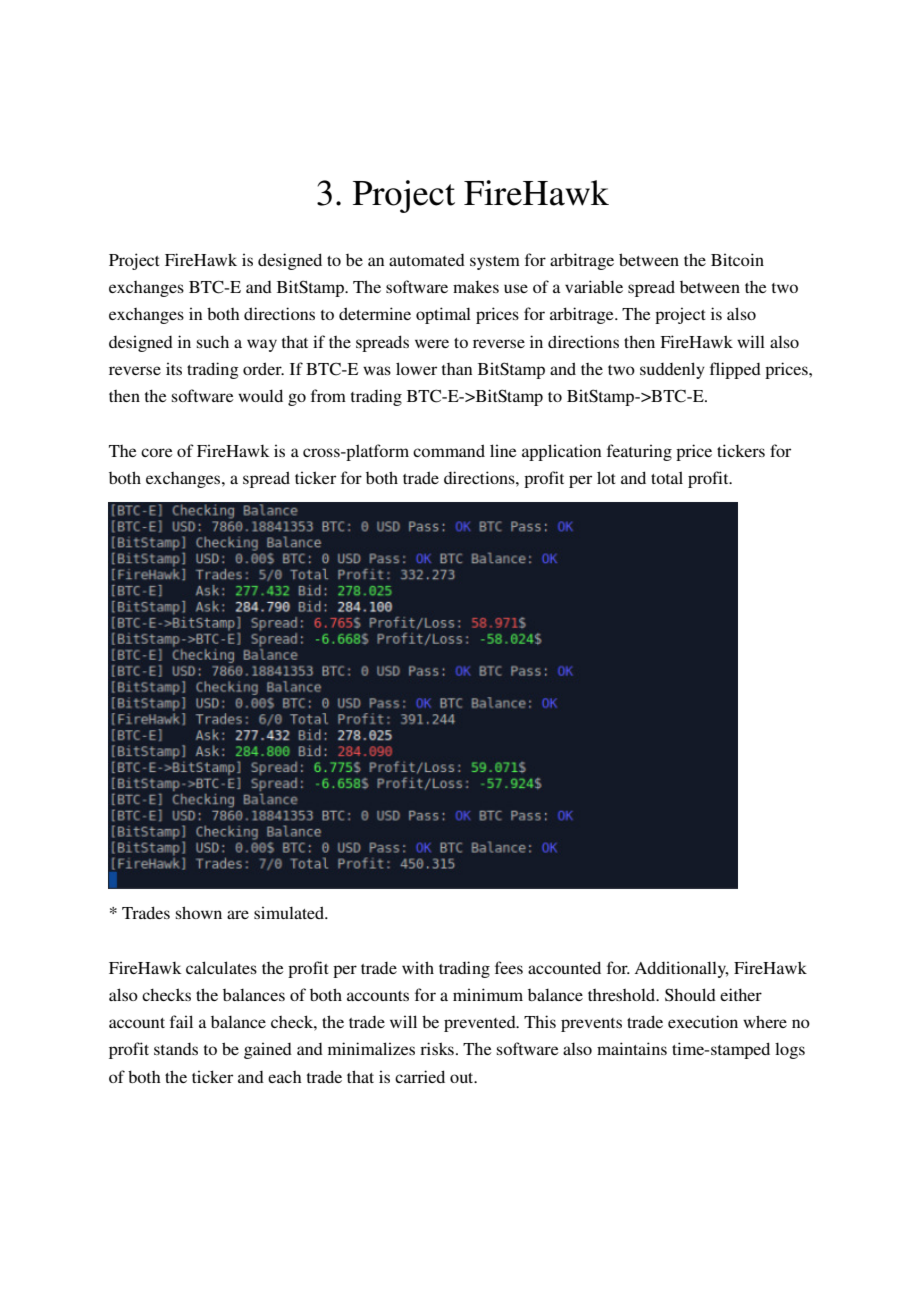 The image size is (924, 1308). What do you see at coordinates (199, 912) in the image?
I see `shown` at bounding box center [199, 912].
